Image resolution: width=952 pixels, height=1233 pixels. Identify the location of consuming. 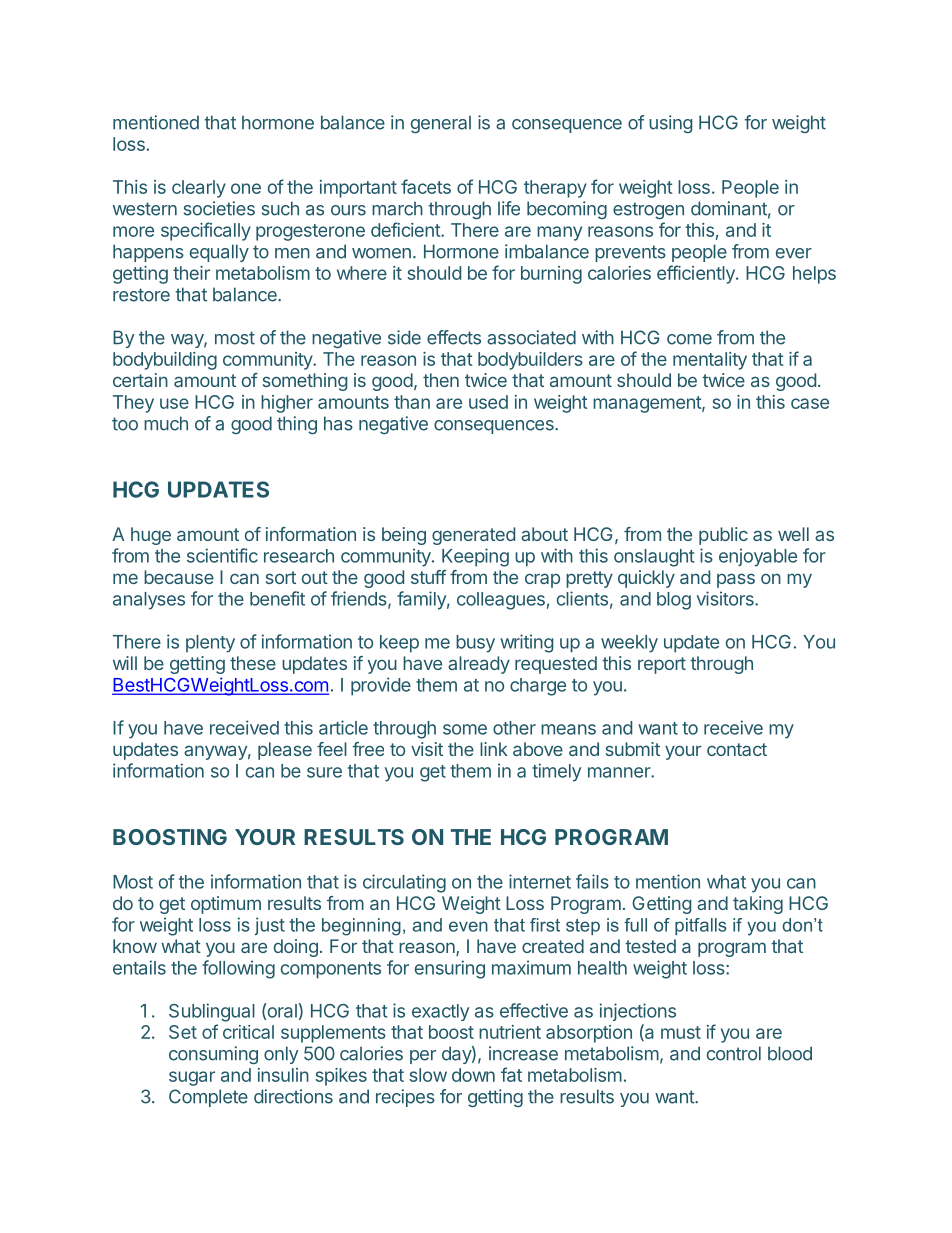
(213, 1055).
